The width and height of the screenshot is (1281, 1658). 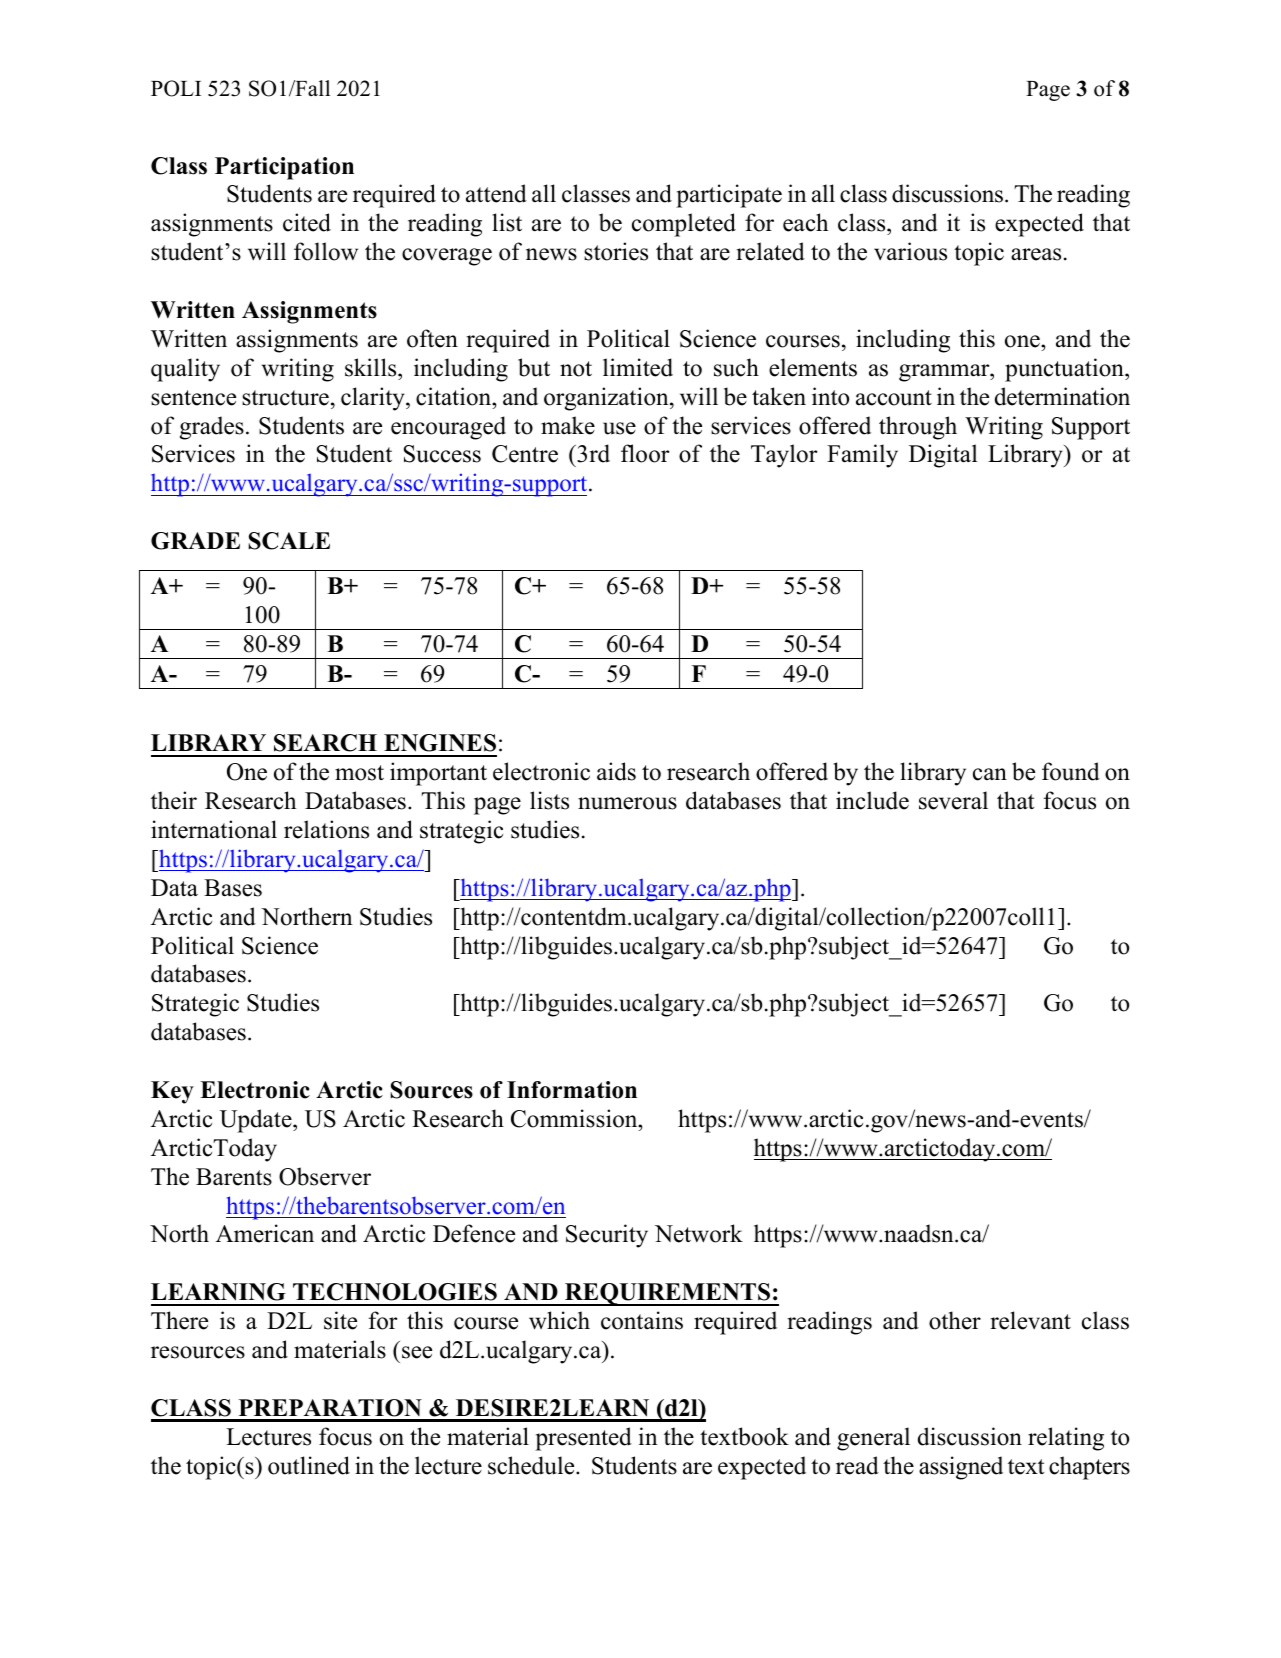 What do you see at coordinates (627, 803) in the screenshot?
I see `numerous` at bounding box center [627, 803].
